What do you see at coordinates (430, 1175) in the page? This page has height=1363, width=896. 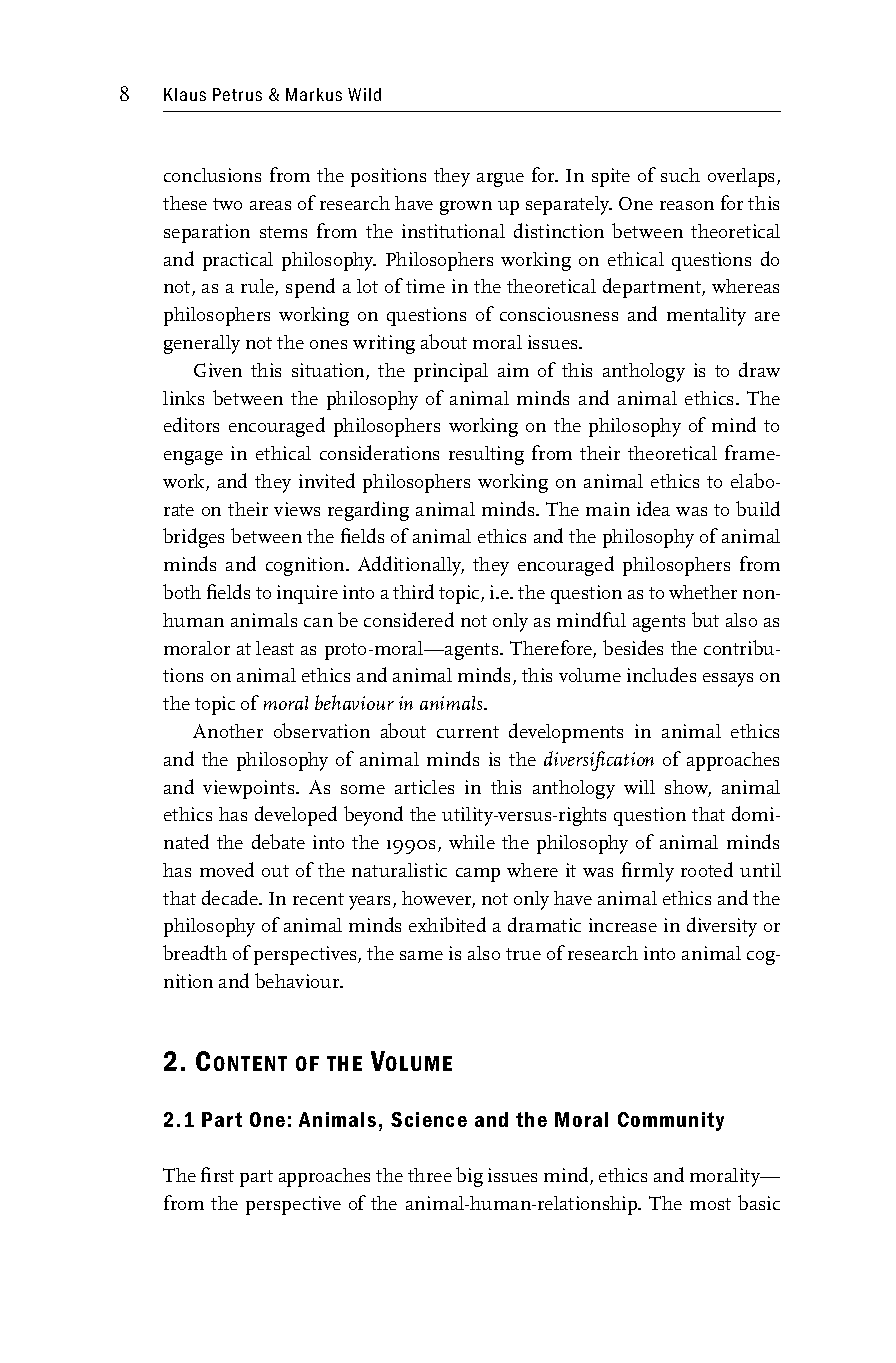 I see `three` at bounding box center [430, 1175].
